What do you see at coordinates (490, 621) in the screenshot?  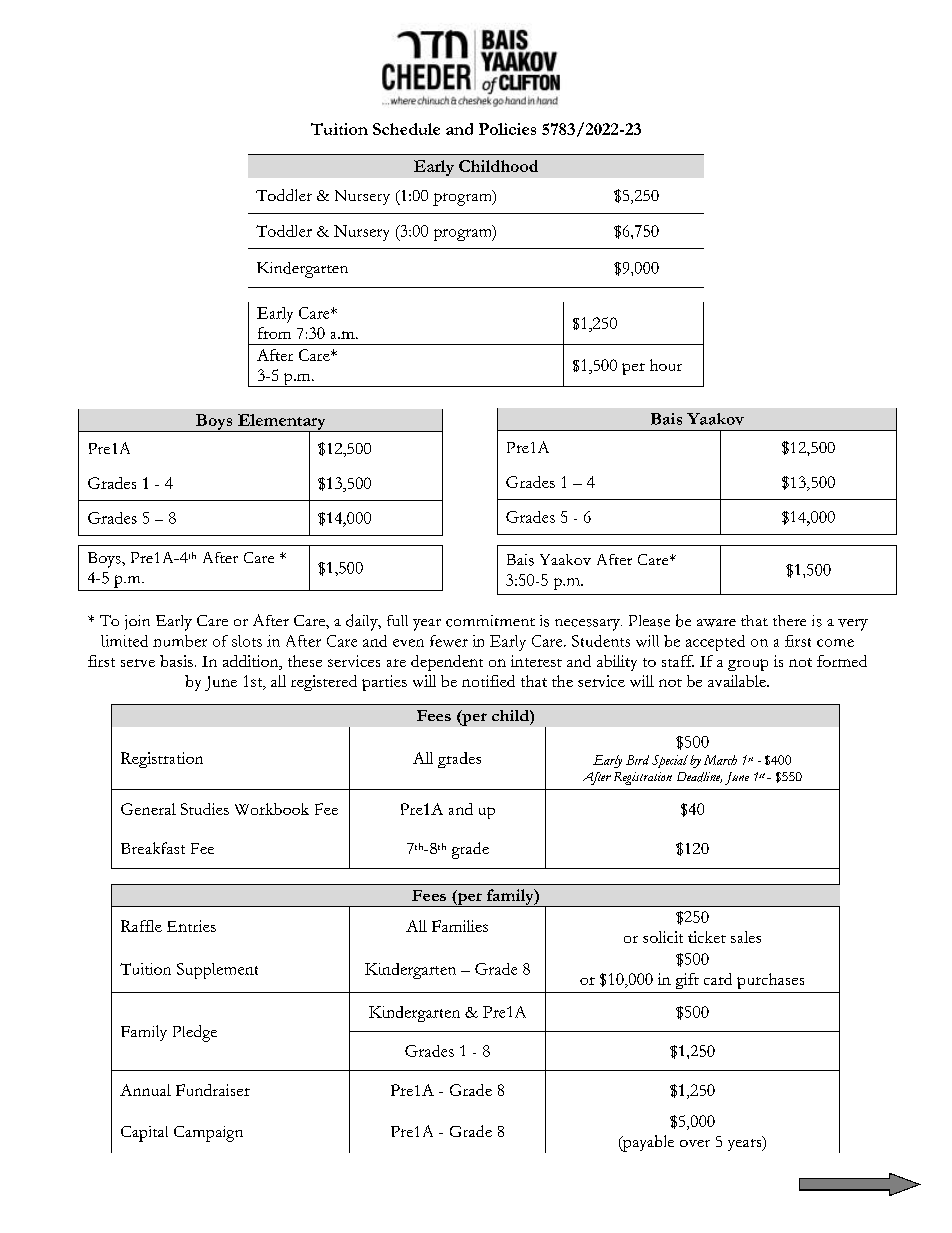 I see `commitment` at bounding box center [490, 621].
